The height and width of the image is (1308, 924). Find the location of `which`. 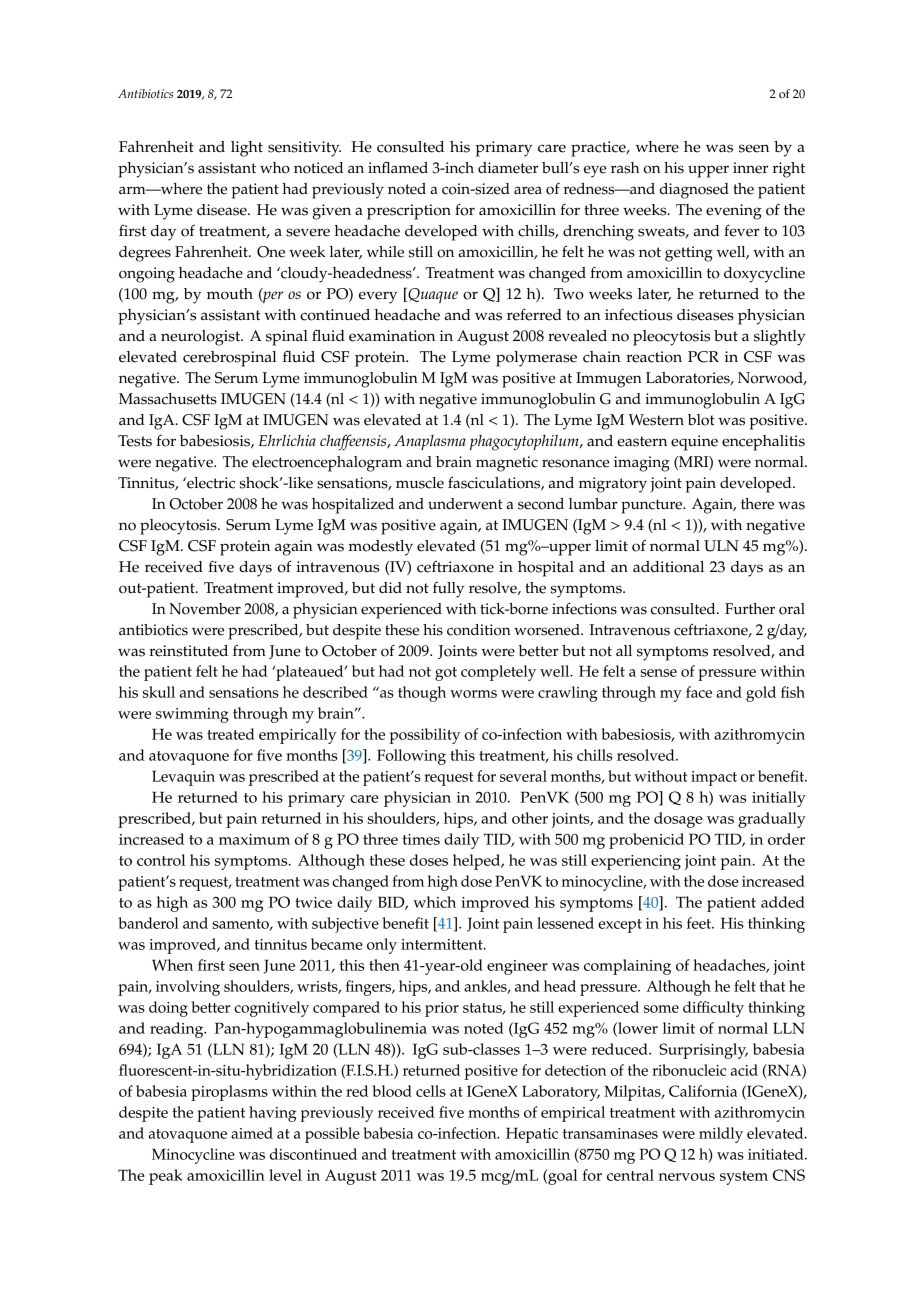

which is located at coordinates (434, 902).
